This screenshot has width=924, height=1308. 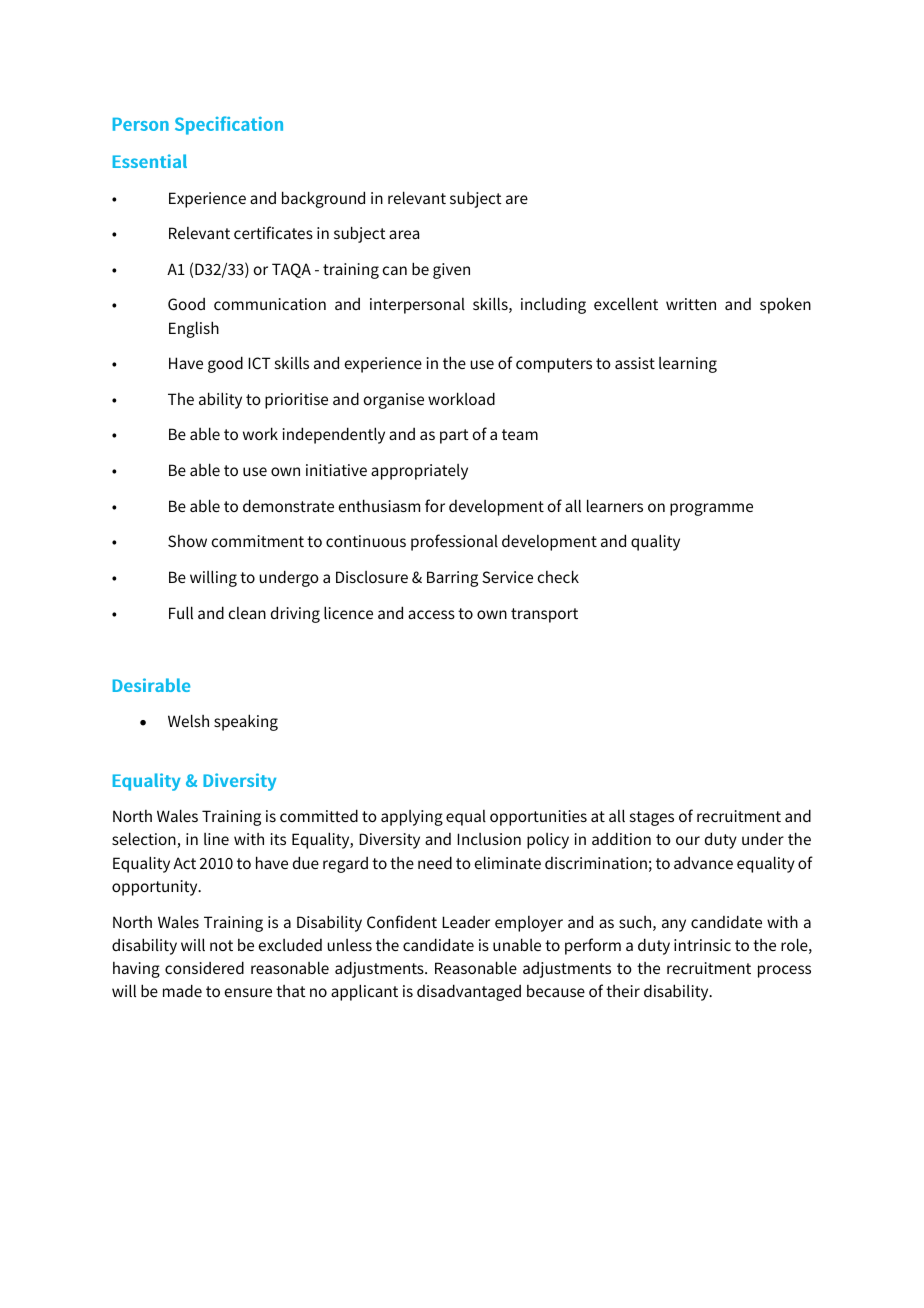 I want to click on appropriately, so click(x=419, y=472).
